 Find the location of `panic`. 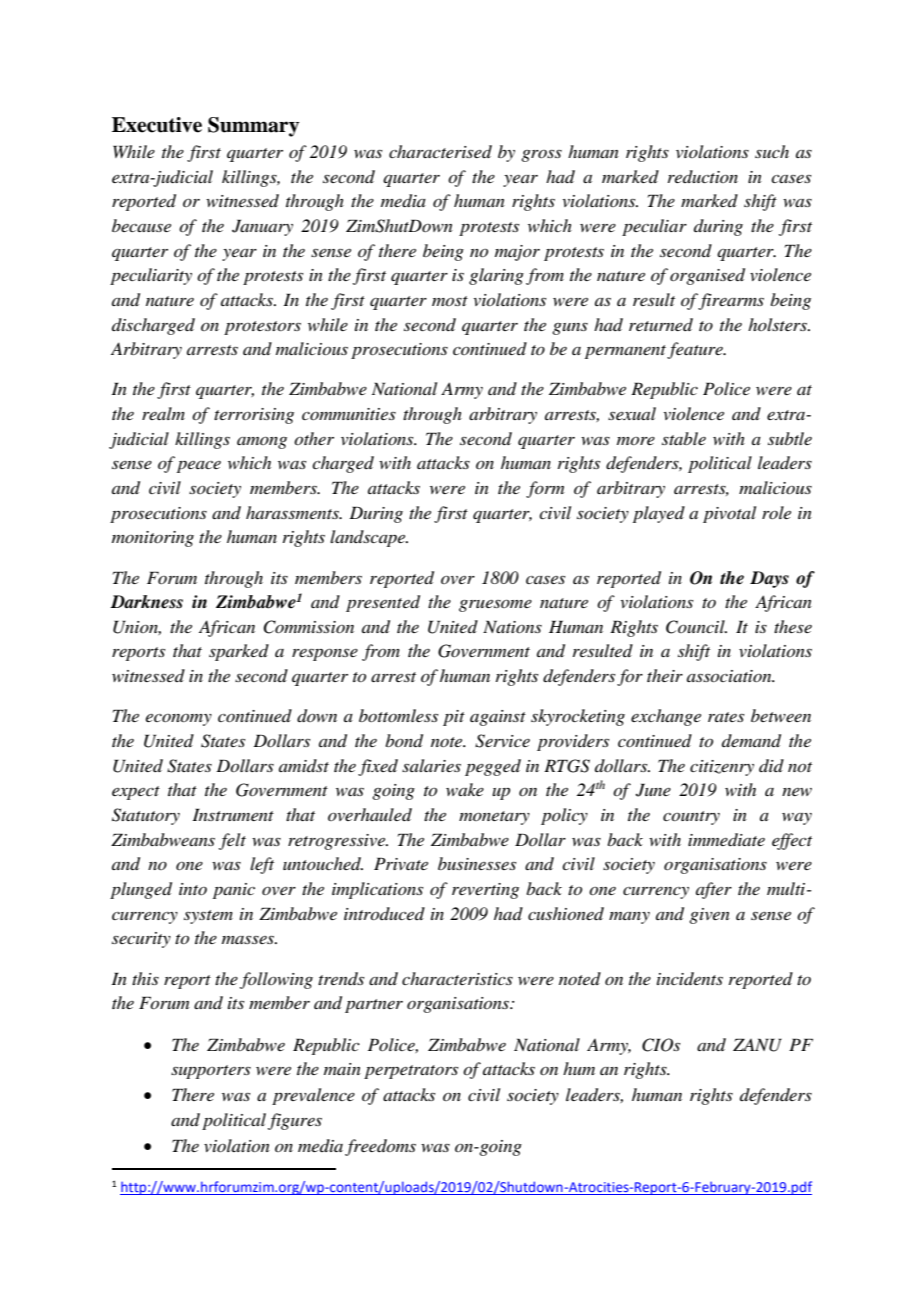

panic is located at coordinates (234, 891).
